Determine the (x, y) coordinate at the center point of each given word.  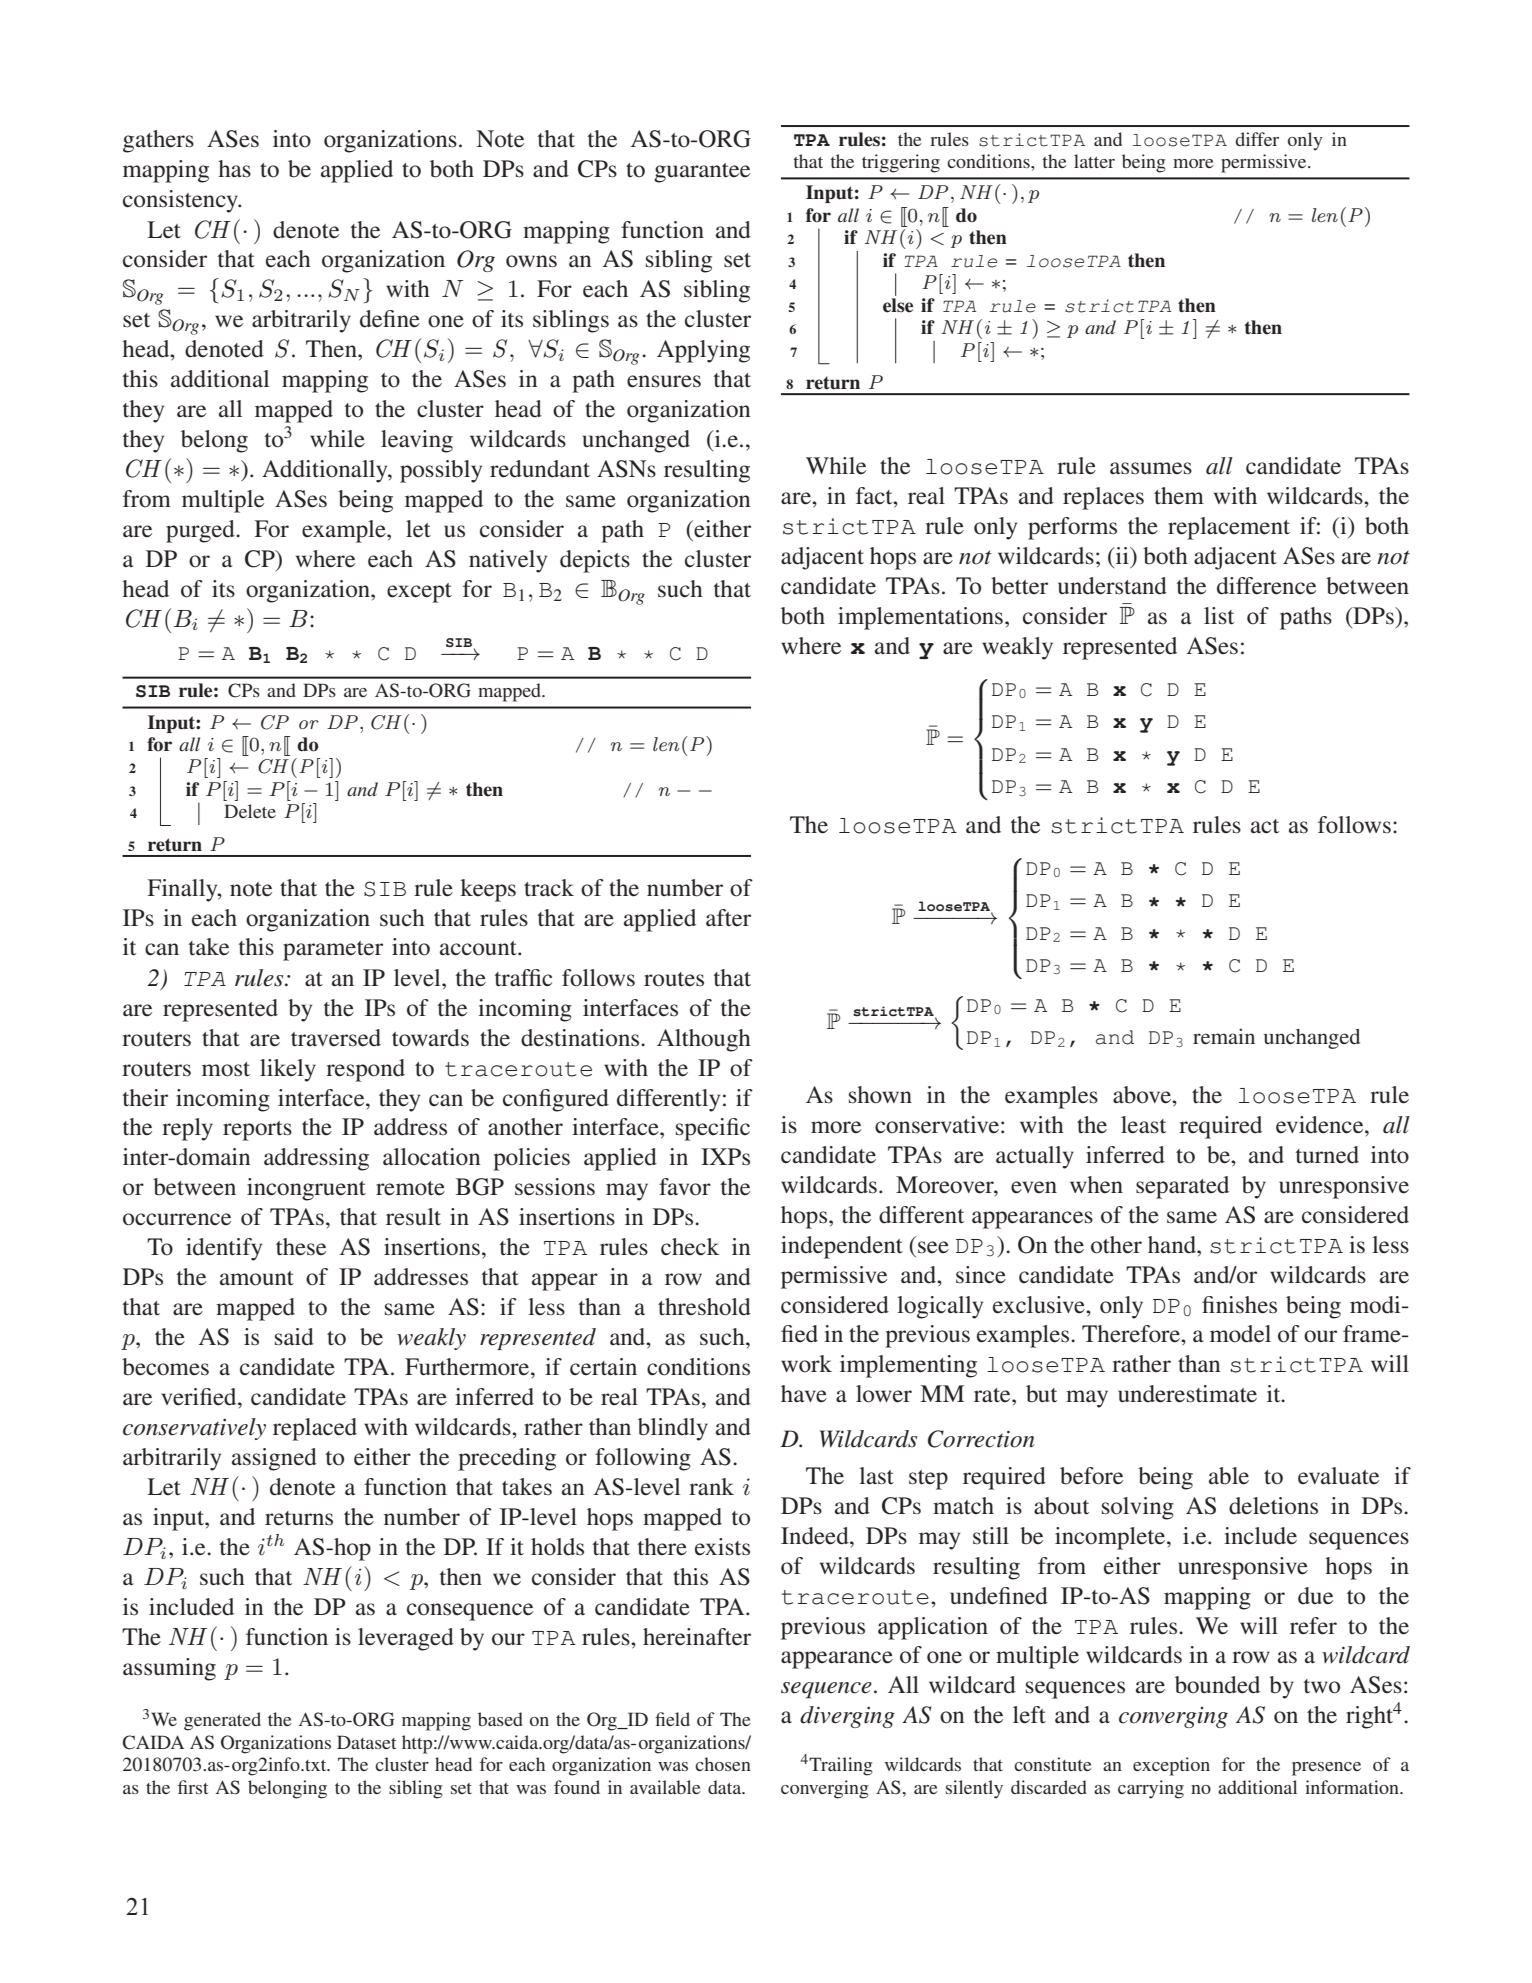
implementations (920, 618)
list (1219, 616)
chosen (723, 1764)
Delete (250, 811)
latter (1094, 161)
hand (1173, 1245)
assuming (169, 1669)
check (690, 1247)
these (301, 1247)
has (234, 169)
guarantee (702, 173)
